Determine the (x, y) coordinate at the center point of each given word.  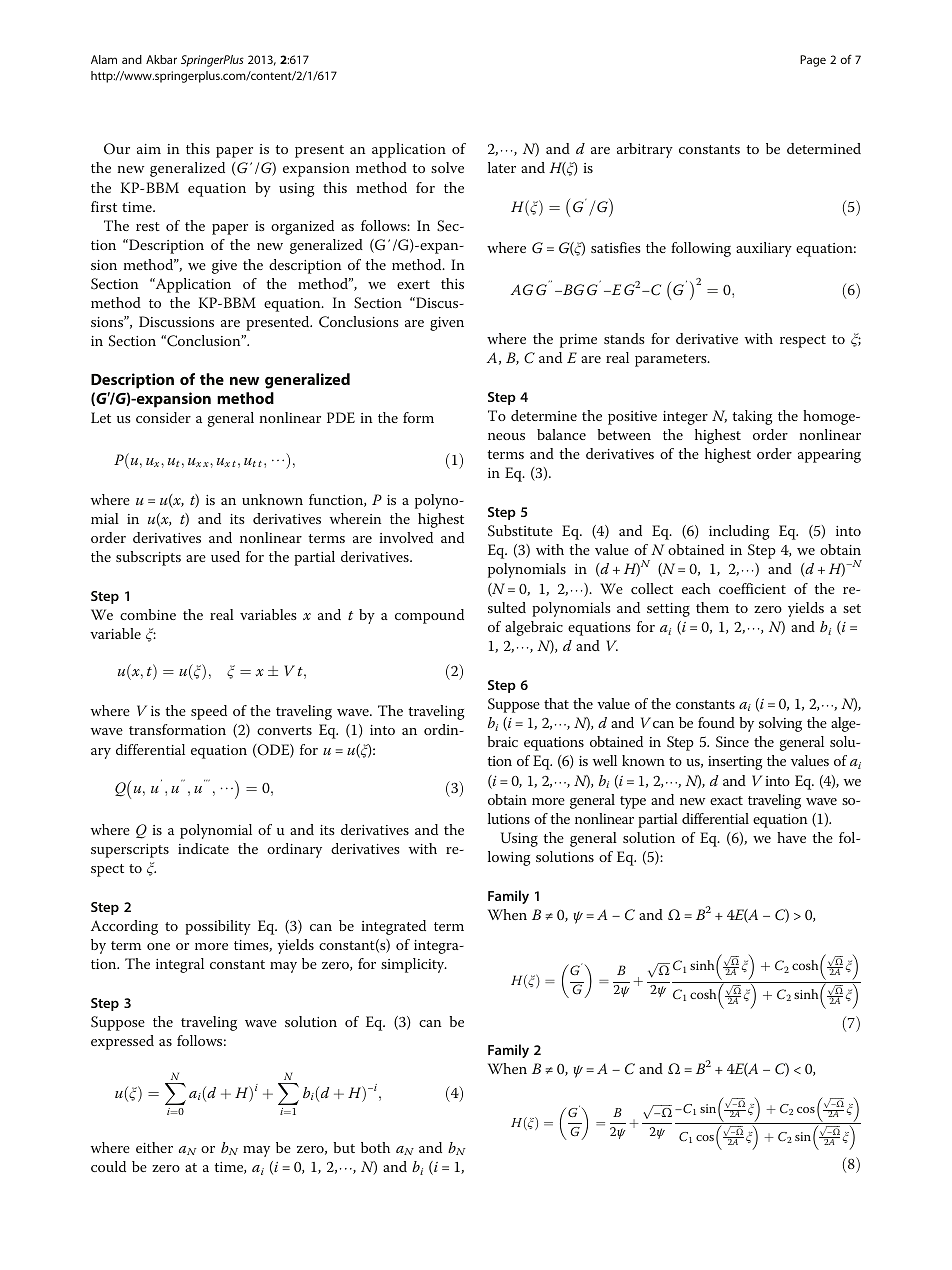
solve (447, 167)
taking (752, 417)
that (556, 703)
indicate (203, 848)
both (375, 1147)
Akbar (161, 59)
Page (813, 61)
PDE (341, 417)
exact (726, 800)
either (154, 1147)
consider (163, 417)
